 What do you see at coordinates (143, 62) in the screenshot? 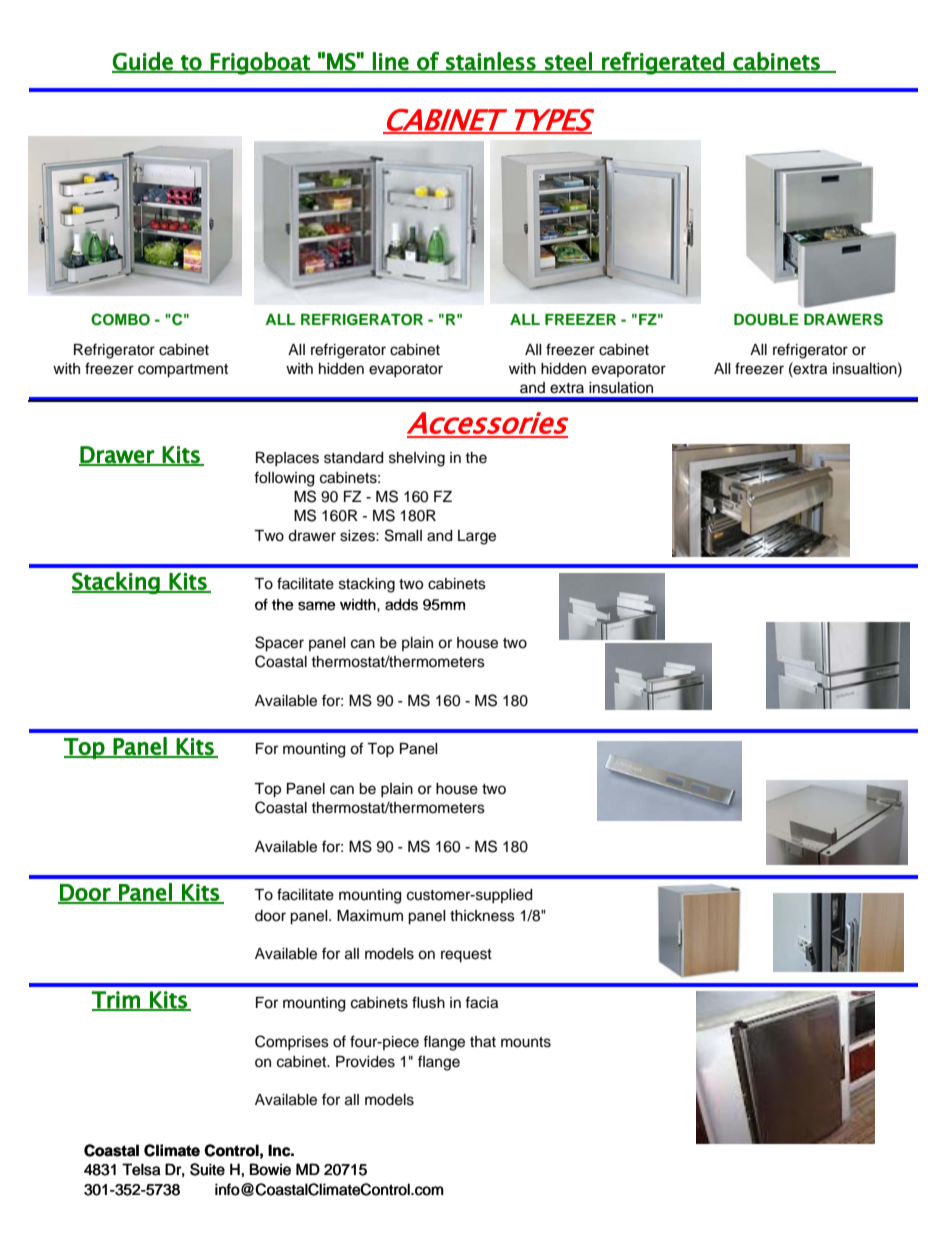
I see `Guide` at bounding box center [143, 62].
